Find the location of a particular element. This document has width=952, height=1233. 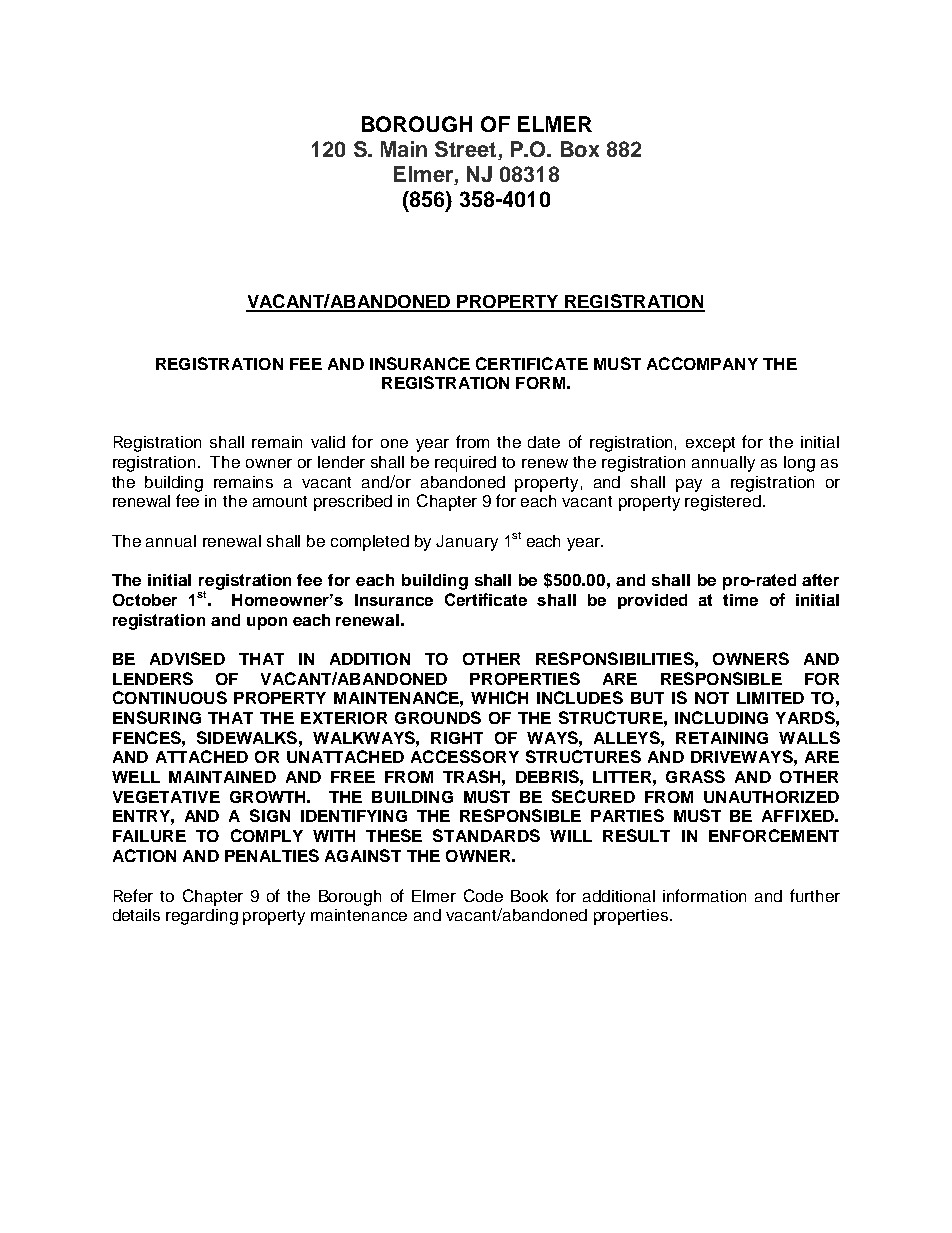

RETAINING is located at coordinates (722, 738).
